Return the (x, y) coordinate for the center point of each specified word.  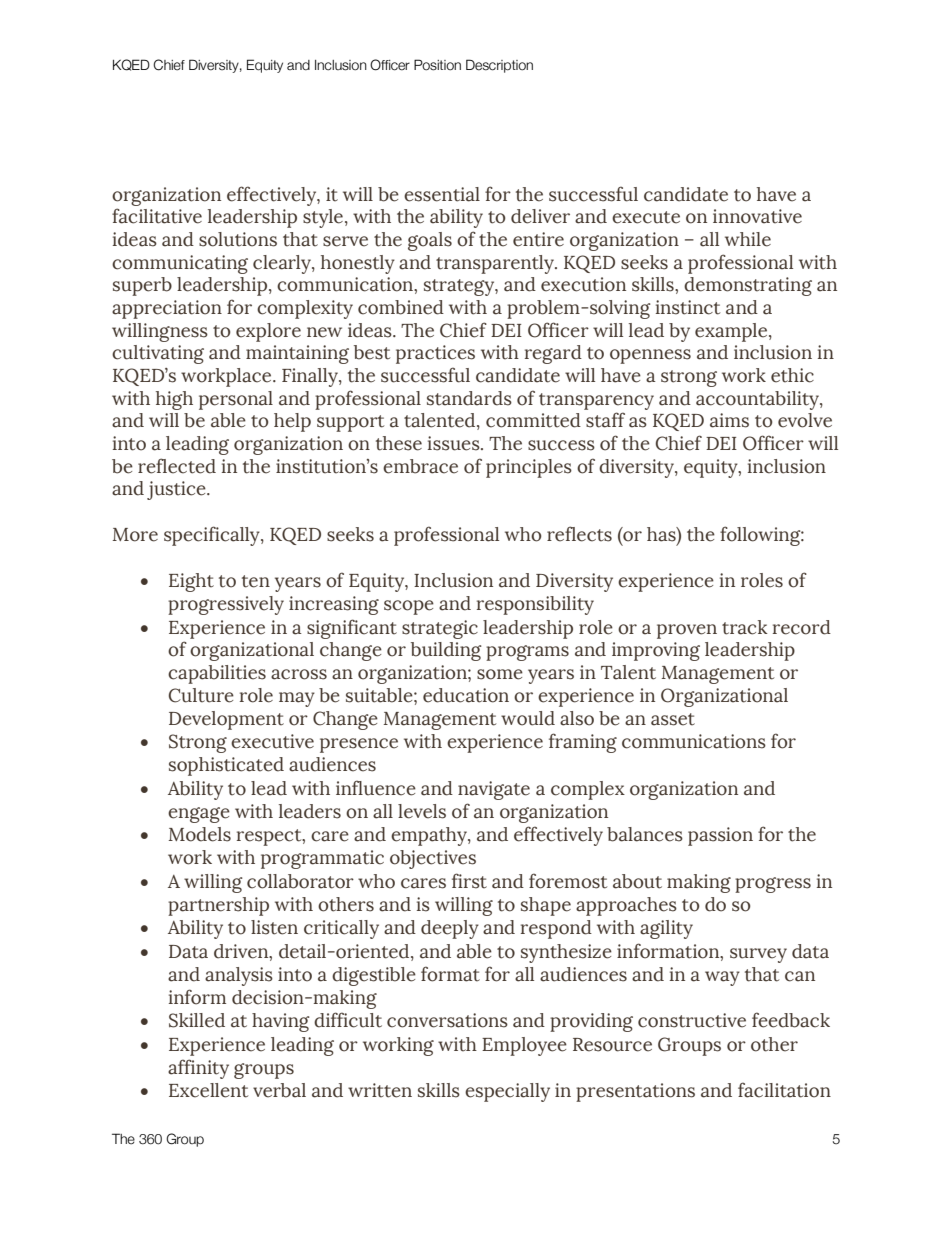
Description (499, 66)
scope (409, 607)
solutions (238, 239)
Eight (191, 582)
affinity (198, 1069)
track (745, 627)
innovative (757, 216)
